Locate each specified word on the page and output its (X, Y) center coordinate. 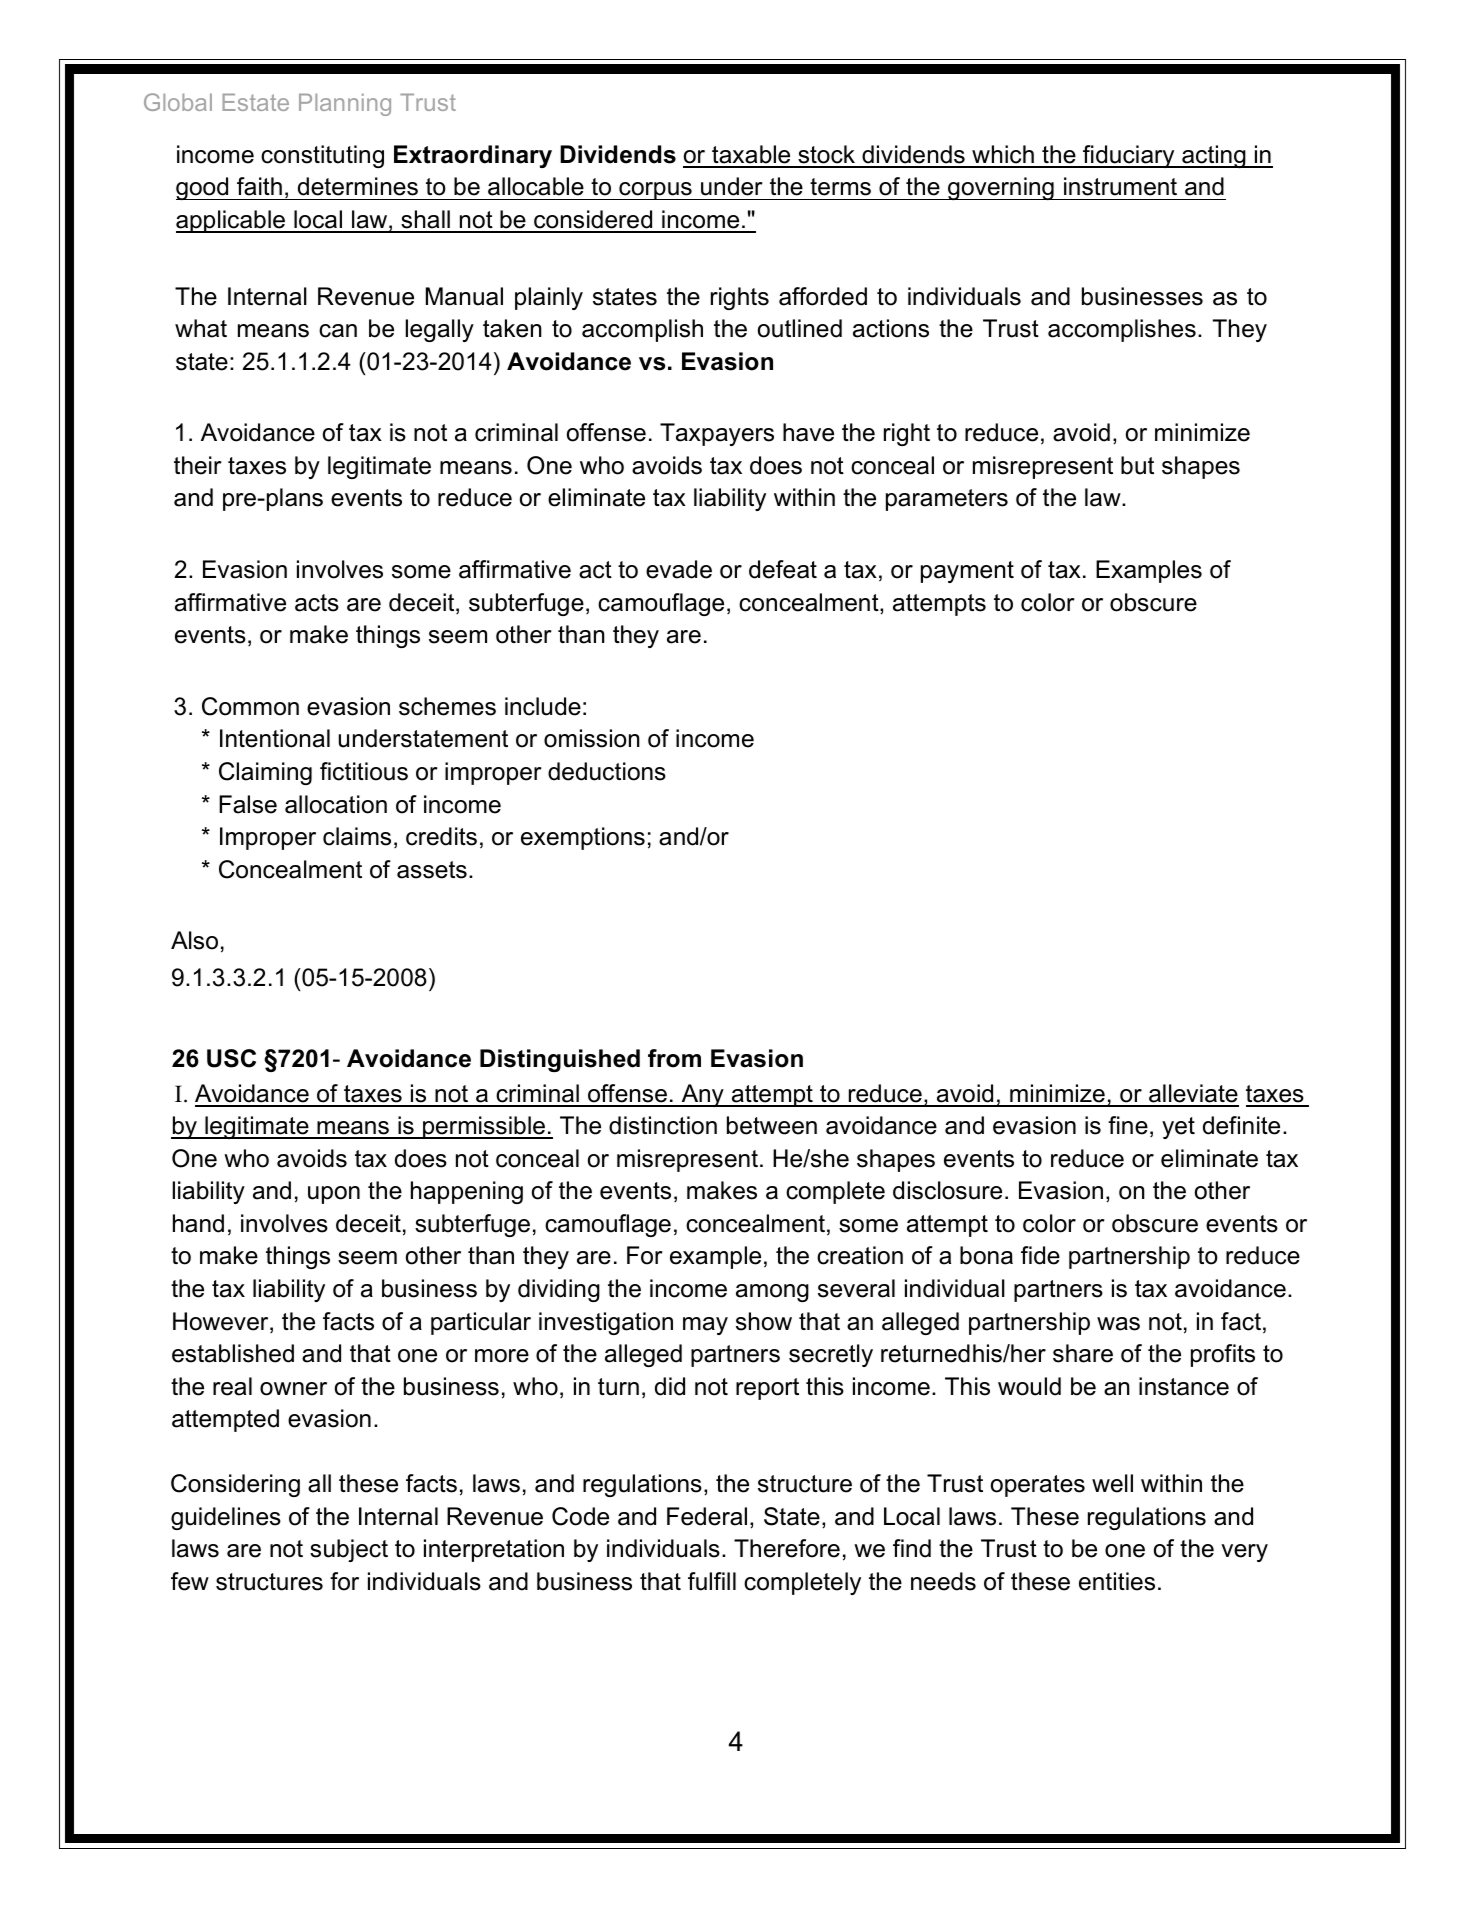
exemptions (583, 838)
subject (349, 1550)
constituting (322, 156)
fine (1128, 1125)
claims (357, 836)
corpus (655, 191)
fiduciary (1129, 156)
